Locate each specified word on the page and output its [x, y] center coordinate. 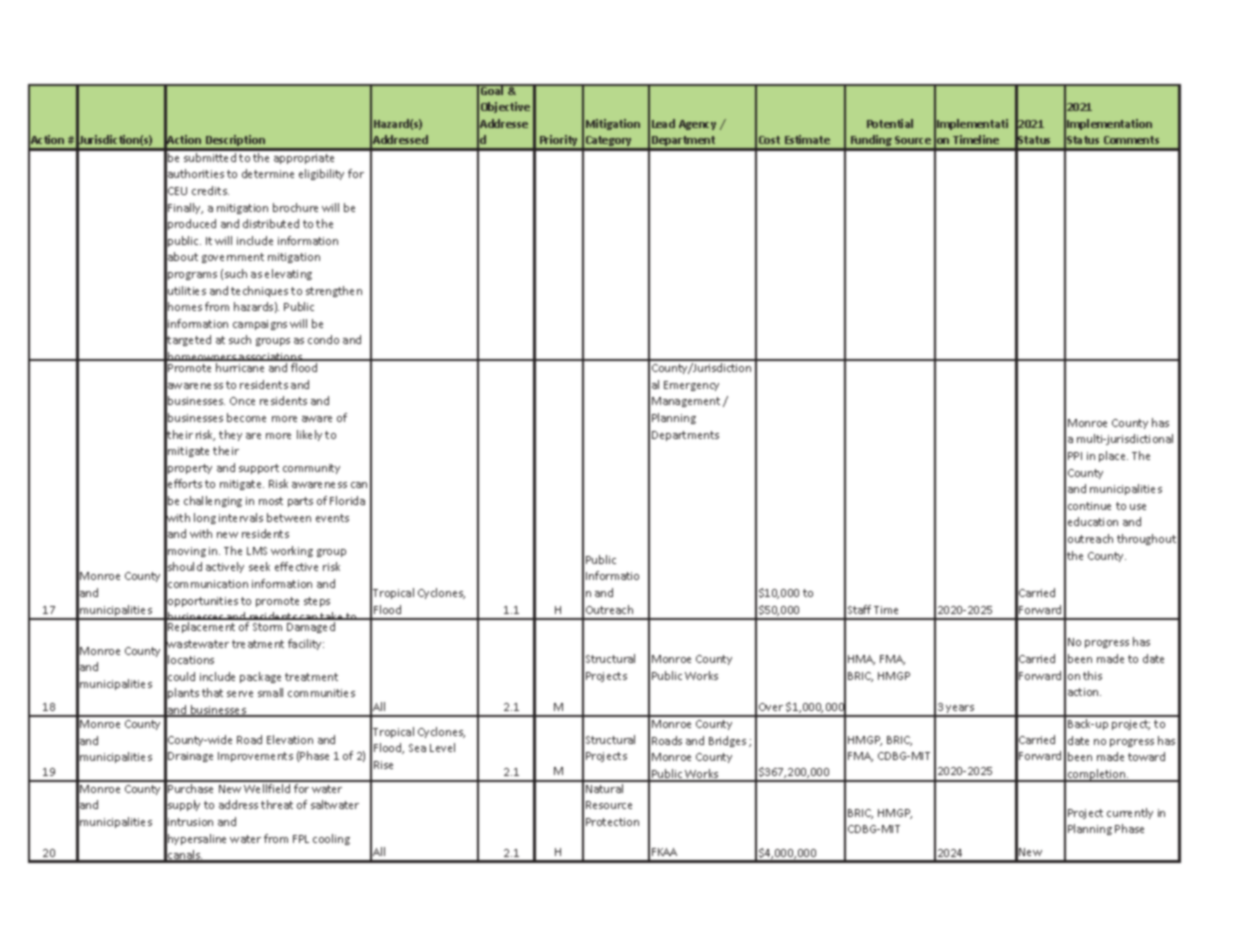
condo [323, 339]
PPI [1075, 456]
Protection [612, 822]
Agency [697, 125]
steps [317, 602]
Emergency [691, 386]
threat [277, 804]
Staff [859, 609]
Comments [1131, 140]
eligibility [321, 174]
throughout [1146, 539]
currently [1130, 813]
